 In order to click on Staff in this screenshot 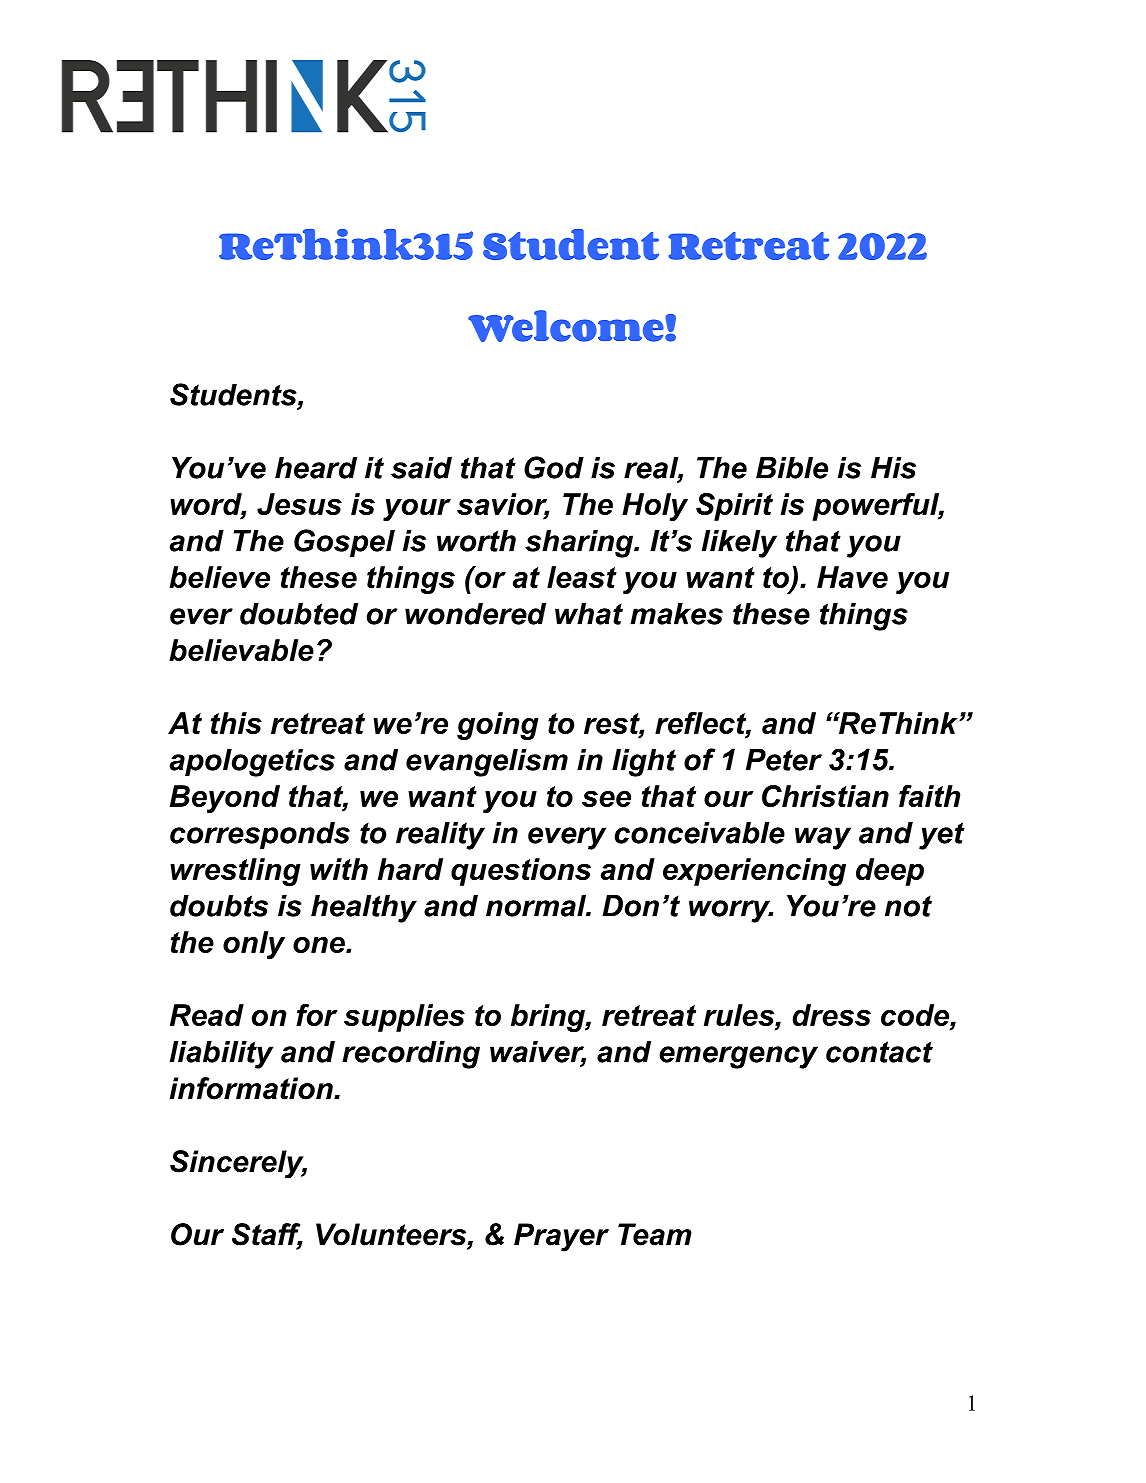, I will do `click(267, 1235)`.
